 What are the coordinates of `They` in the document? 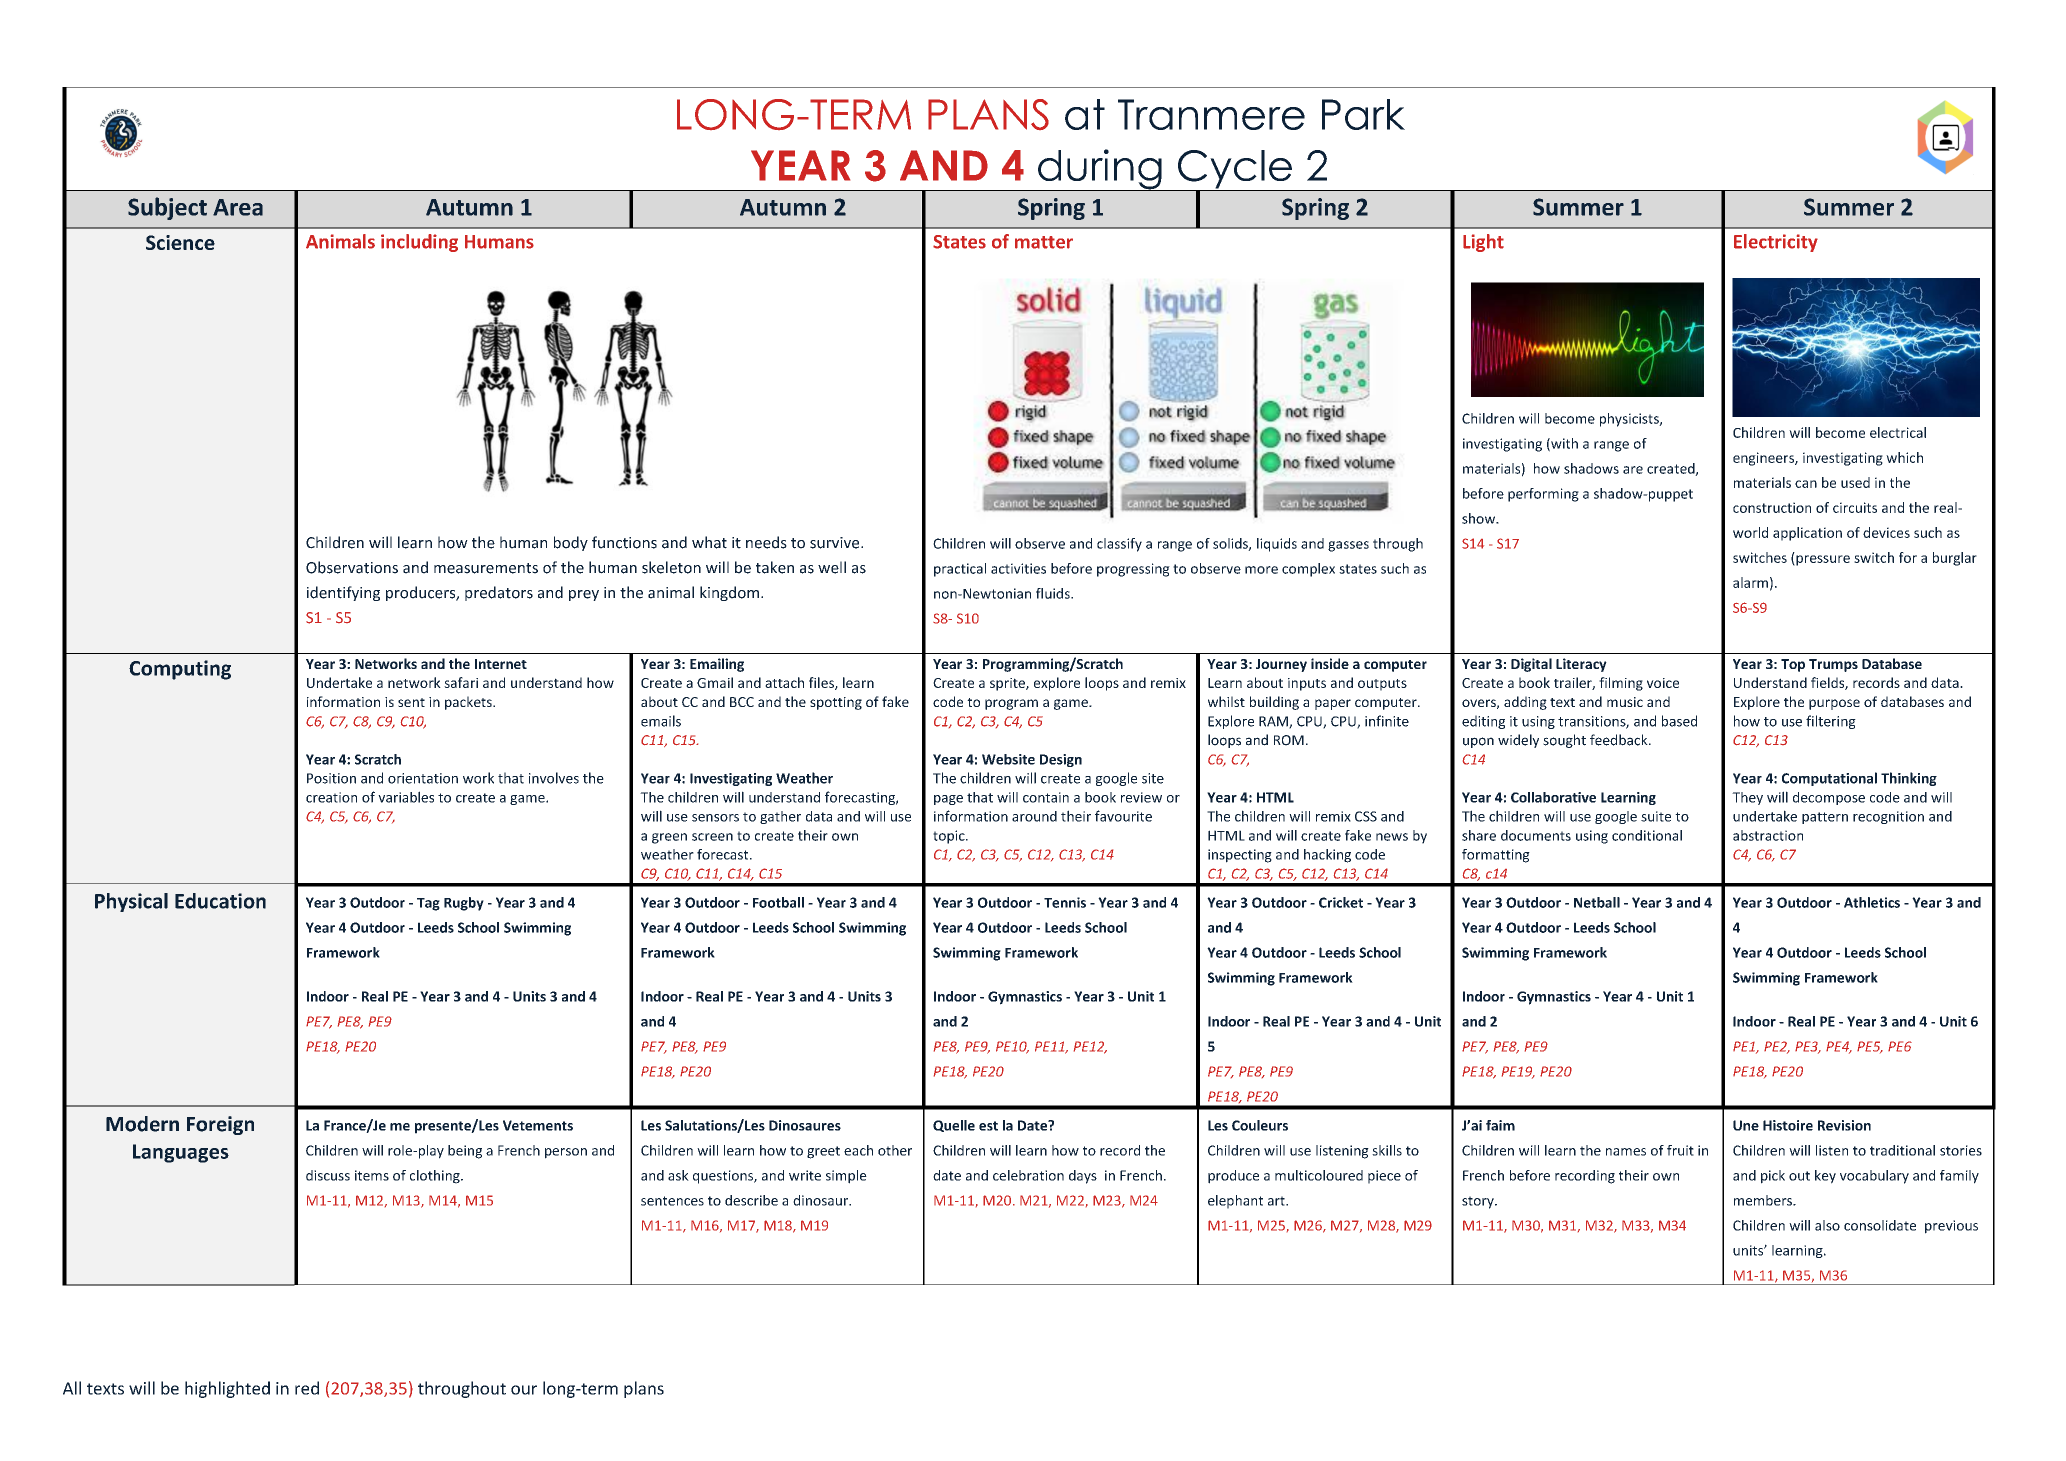 It's located at (1747, 798).
